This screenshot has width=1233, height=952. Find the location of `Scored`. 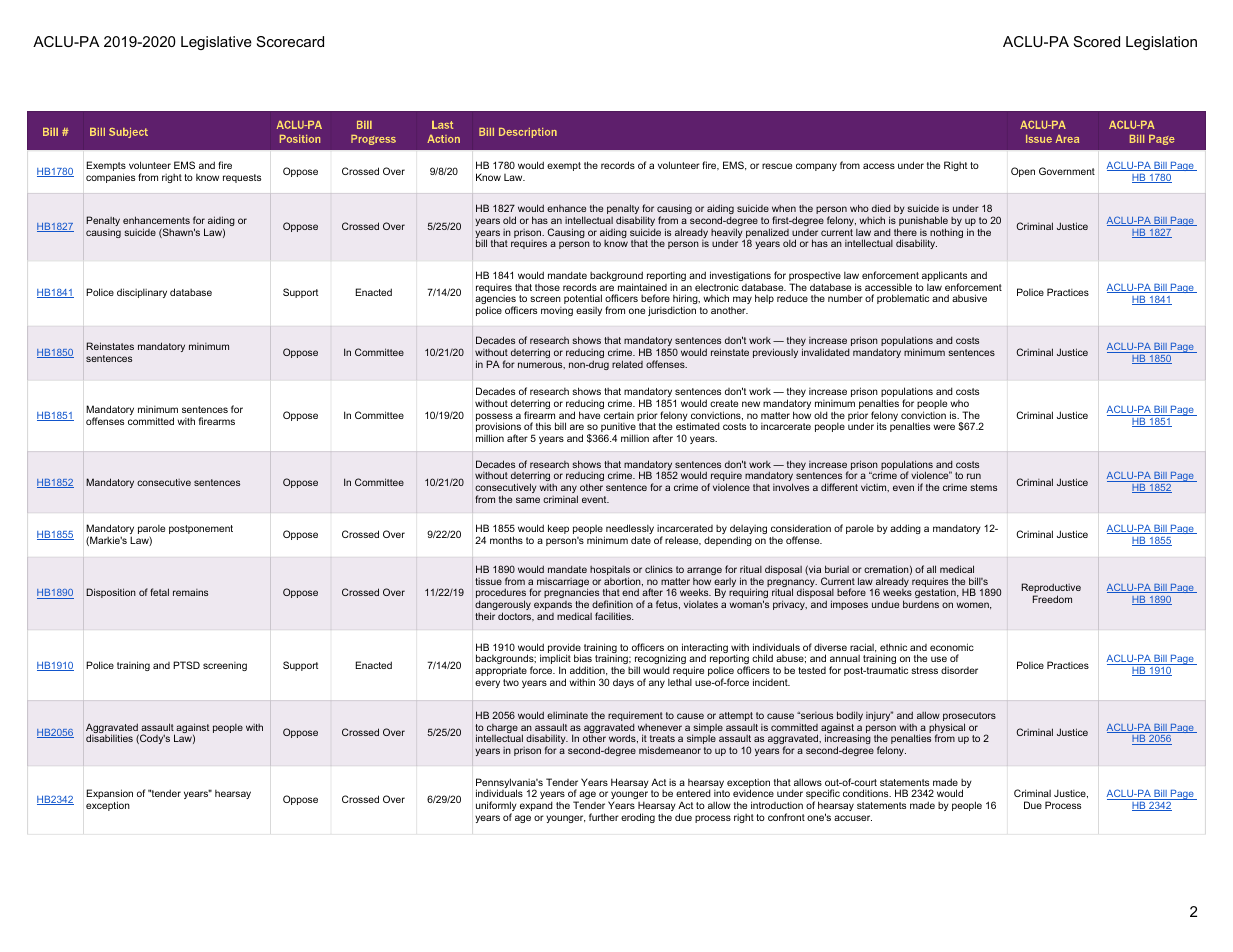

Scored is located at coordinates (1097, 41).
